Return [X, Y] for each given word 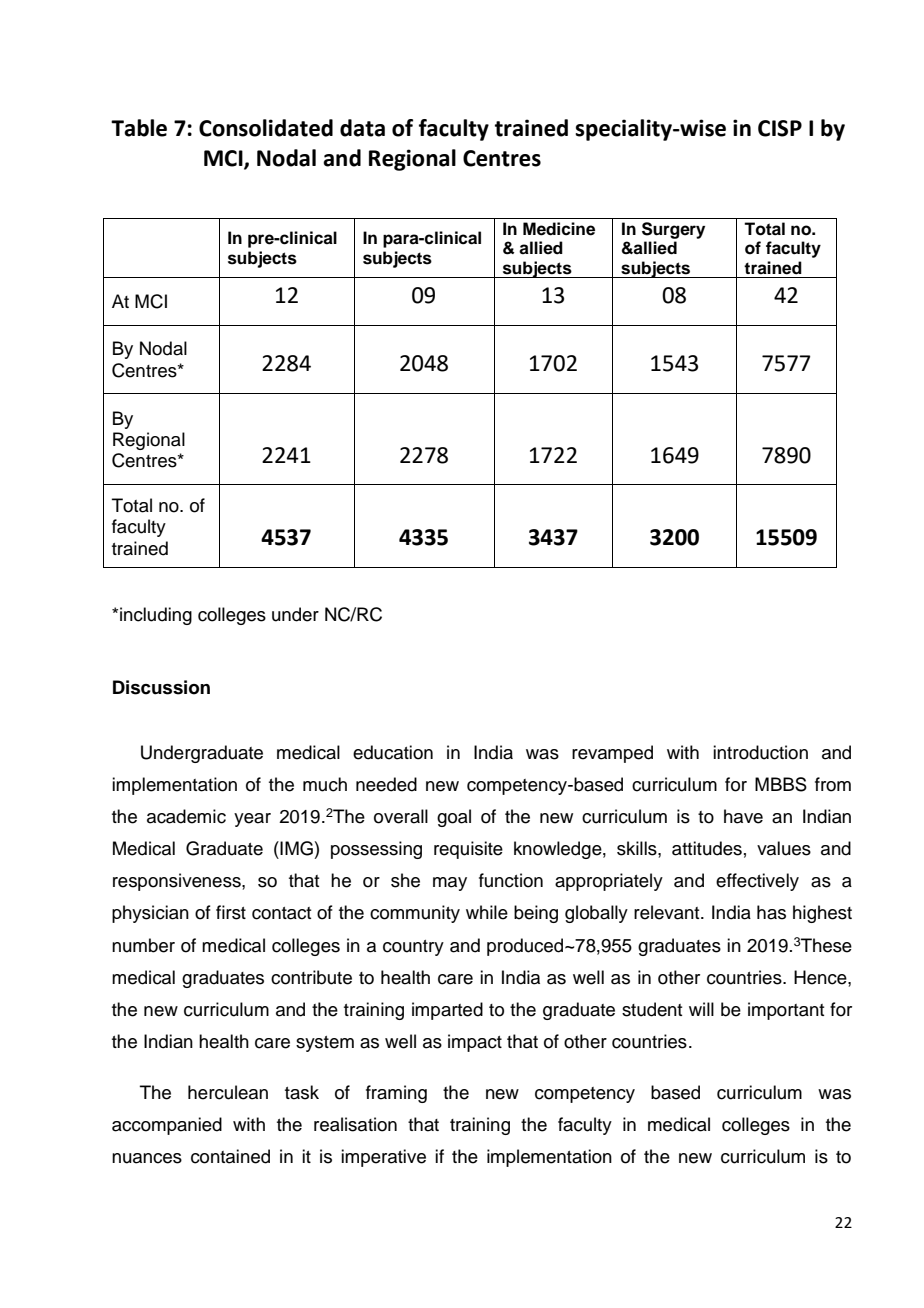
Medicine [559, 229]
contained [230, 1156]
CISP [780, 128]
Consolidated [266, 128]
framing [396, 1094]
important [786, 1011]
